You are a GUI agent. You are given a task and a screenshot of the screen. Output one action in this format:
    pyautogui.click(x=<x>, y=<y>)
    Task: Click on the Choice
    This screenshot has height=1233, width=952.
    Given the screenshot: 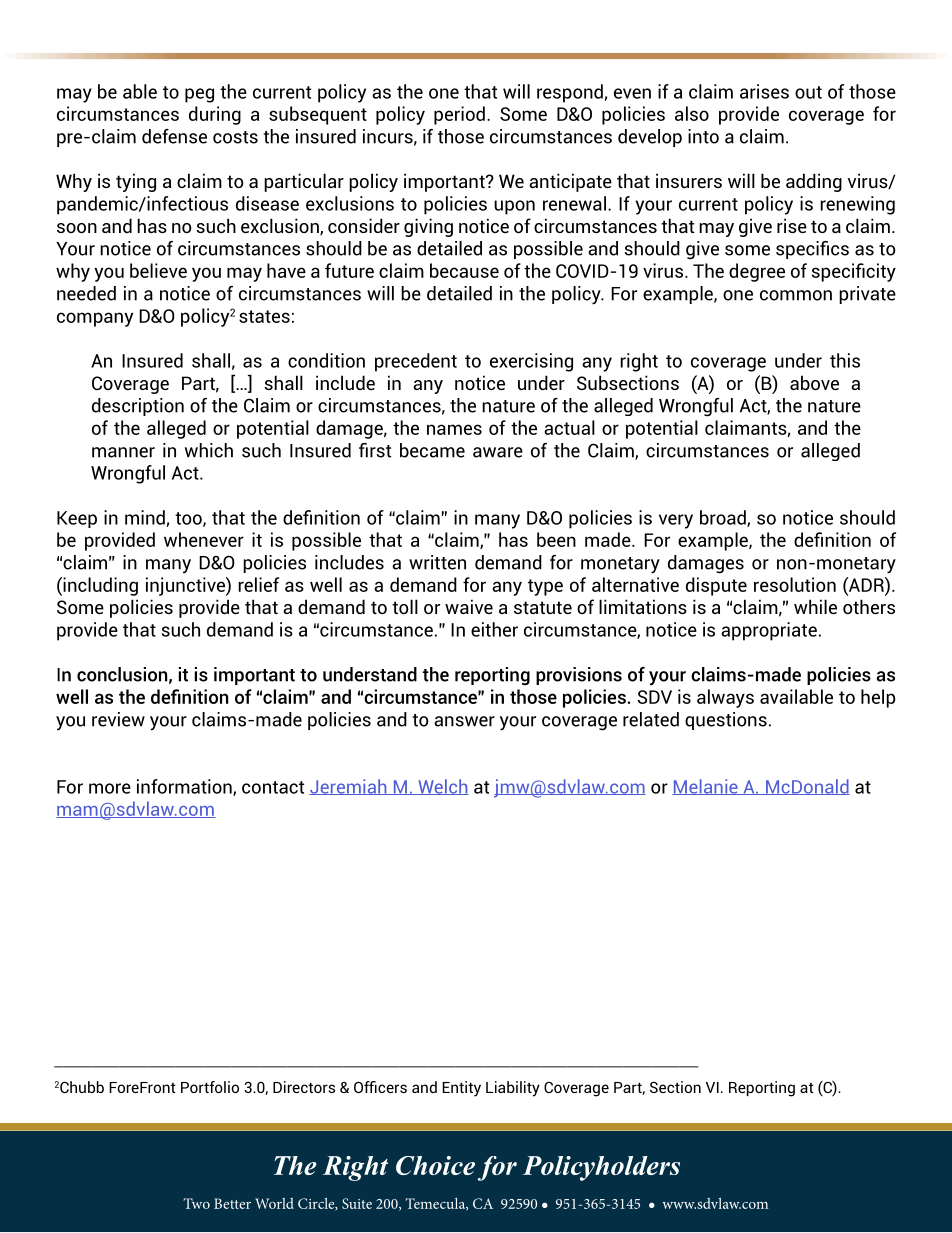 What is the action you would take?
    pyautogui.click(x=435, y=1165)
